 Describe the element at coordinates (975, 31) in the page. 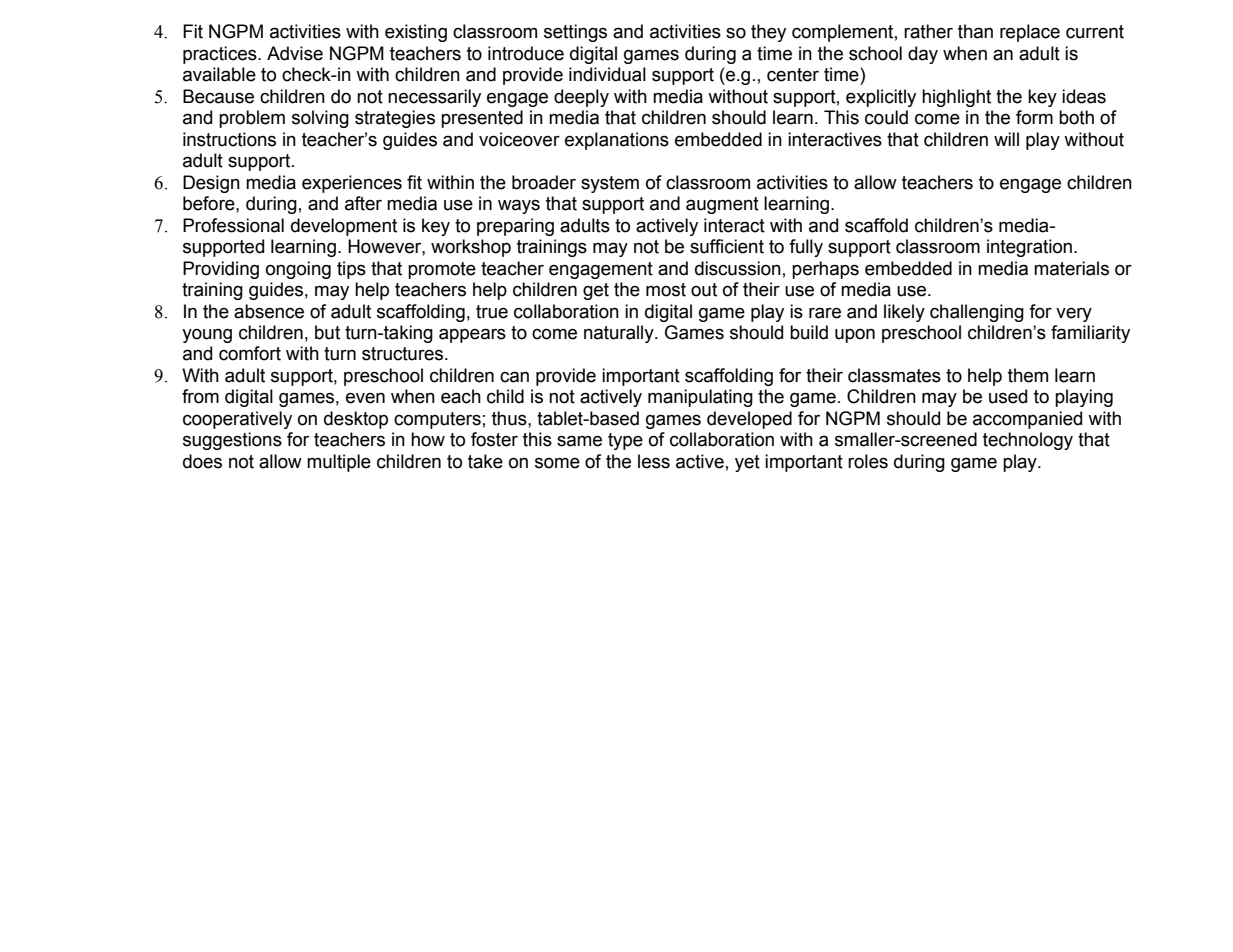

I see `than` at that location.
